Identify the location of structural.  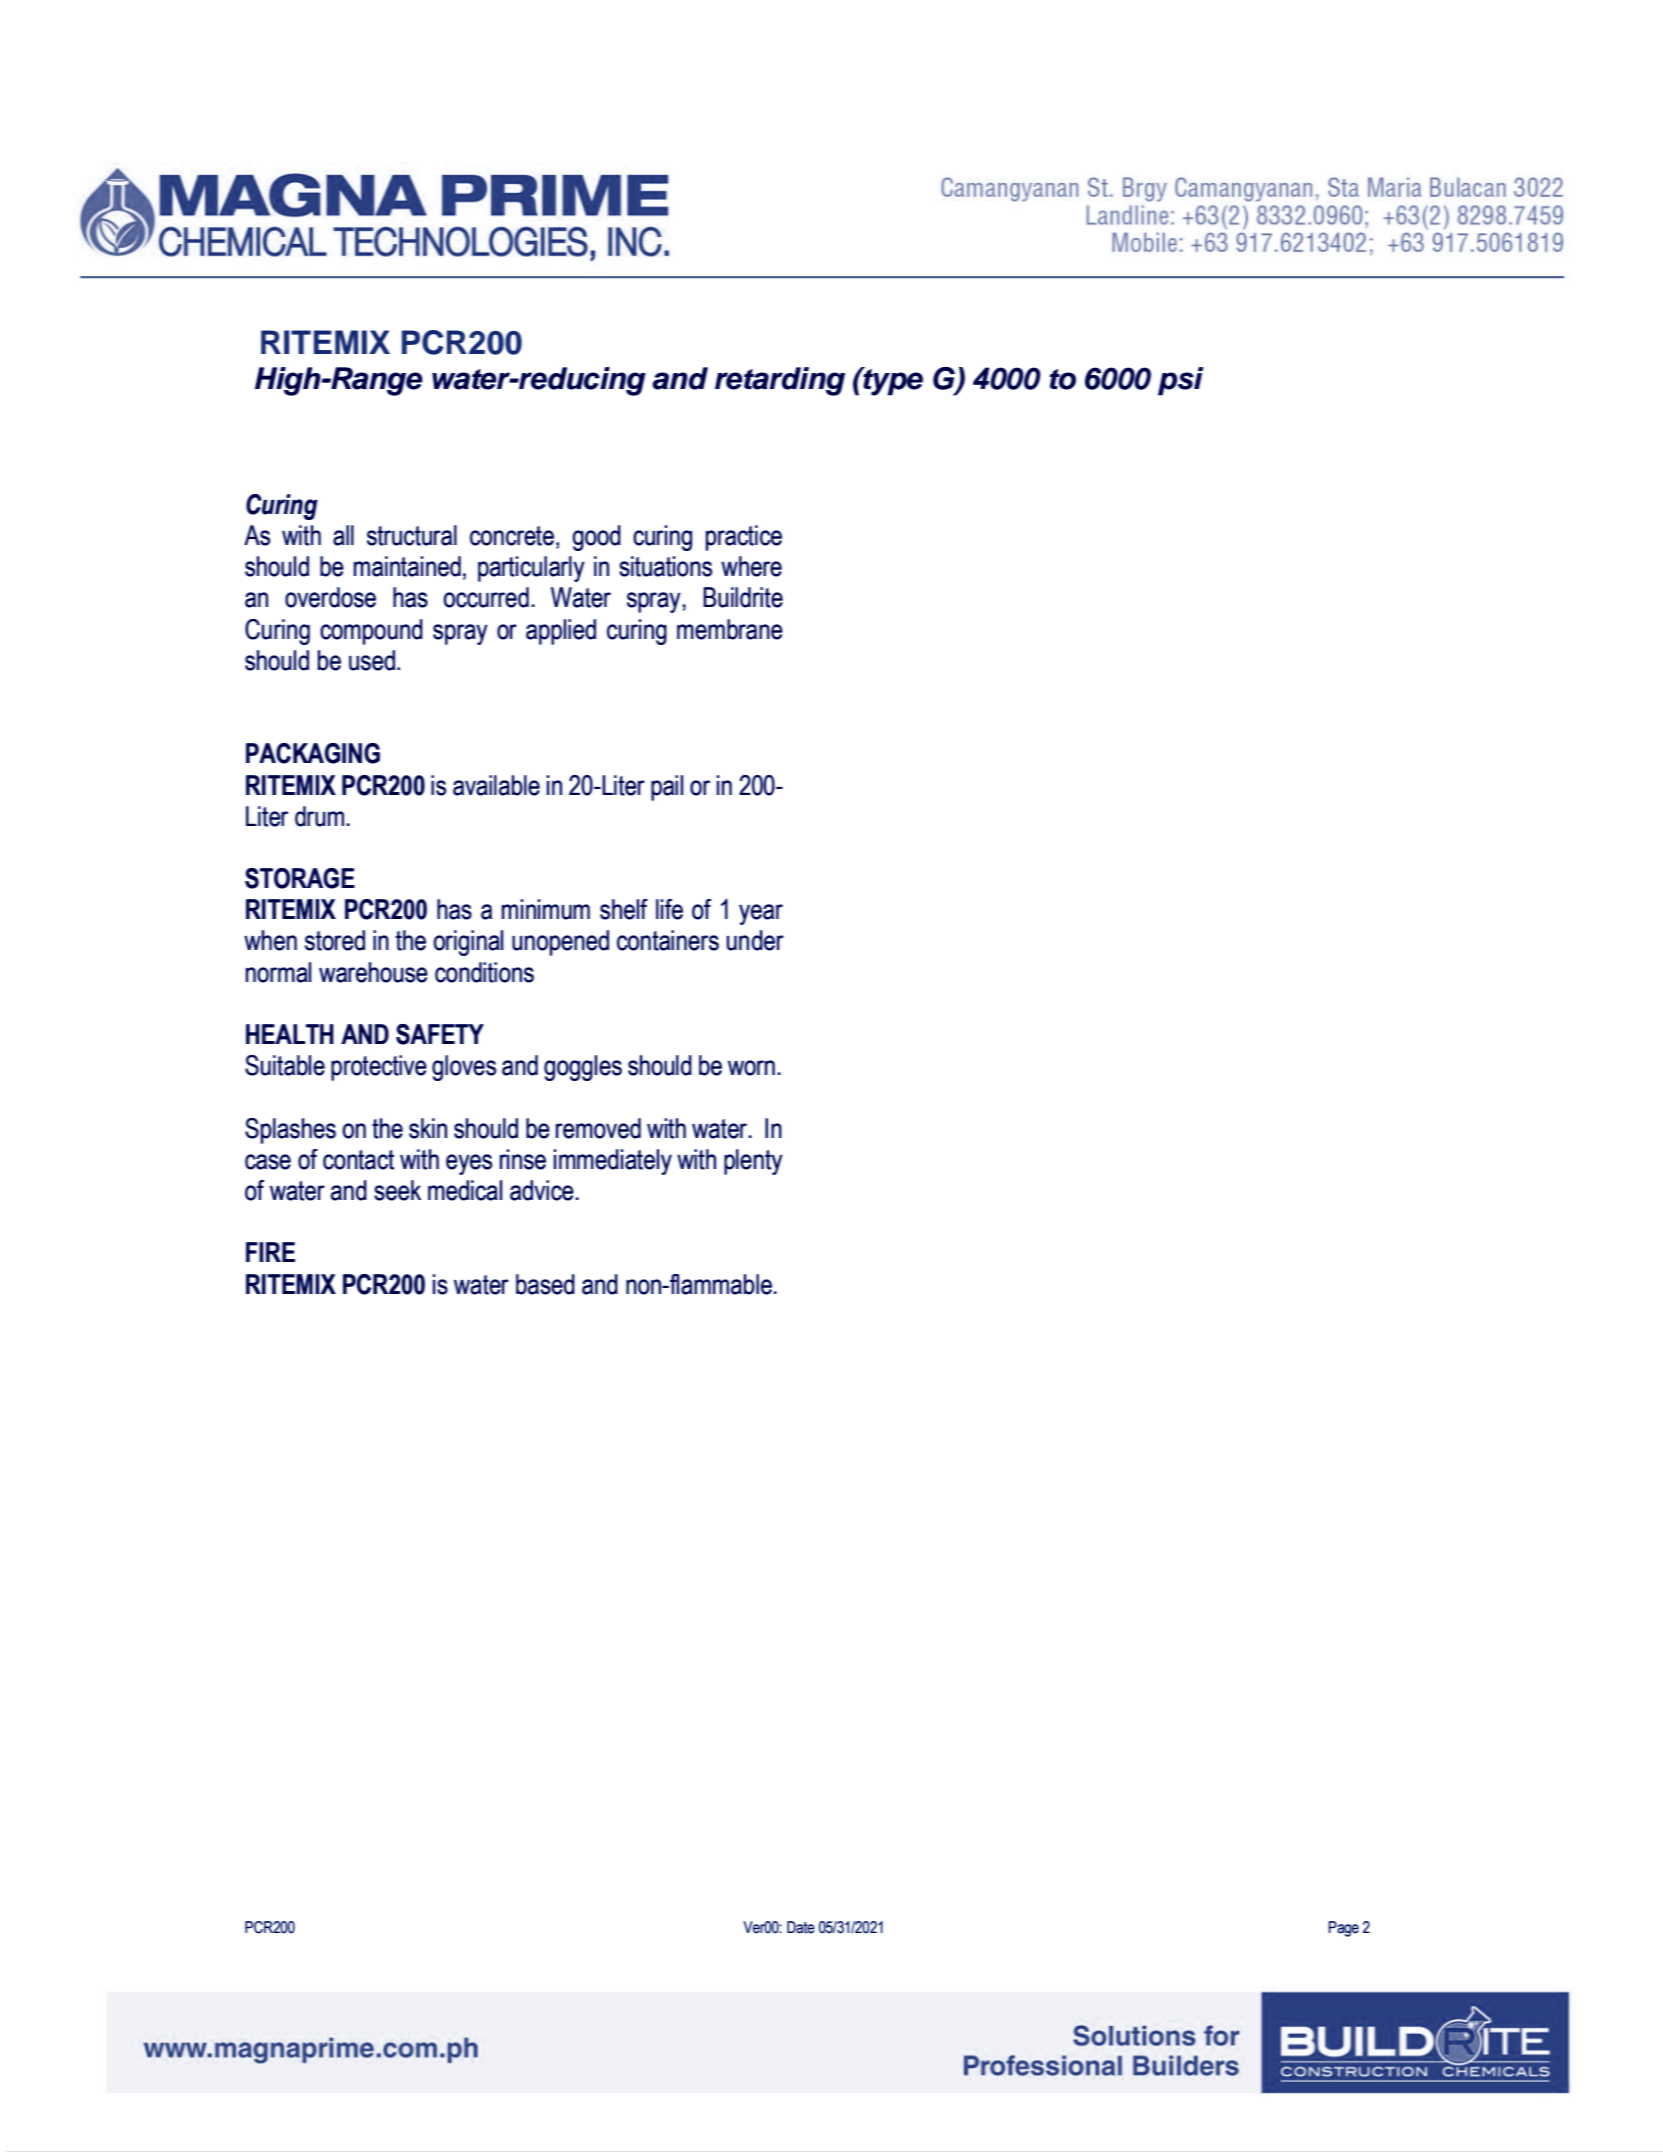
(412, 535).
